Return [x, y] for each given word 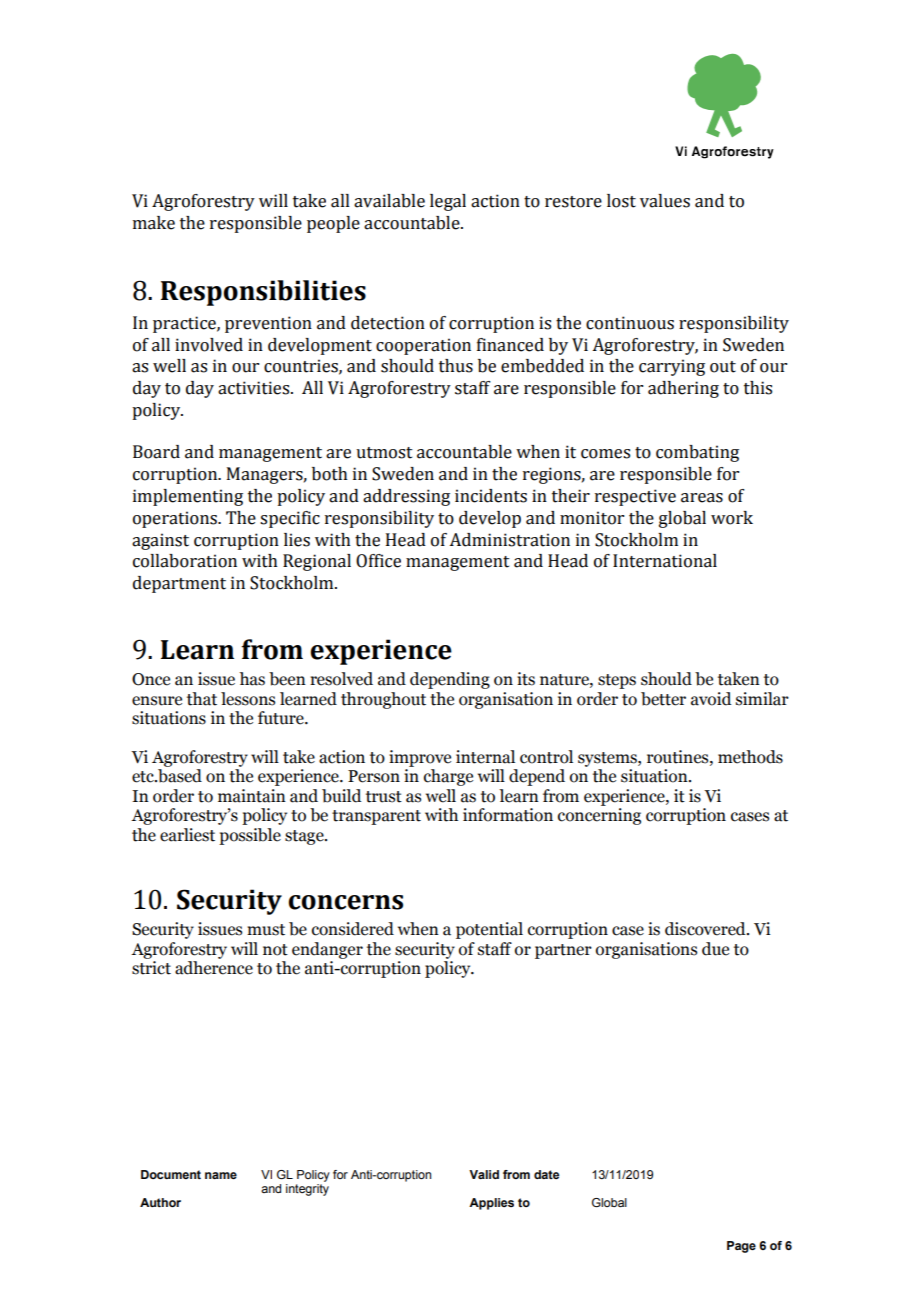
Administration [509, 540]
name [221, 1175]
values [665, 201]
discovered [706, 929]
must [266, 930]
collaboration [185, 561]
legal [448, 202]
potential [489, 930]
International [665, 561]
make [154, 223]
